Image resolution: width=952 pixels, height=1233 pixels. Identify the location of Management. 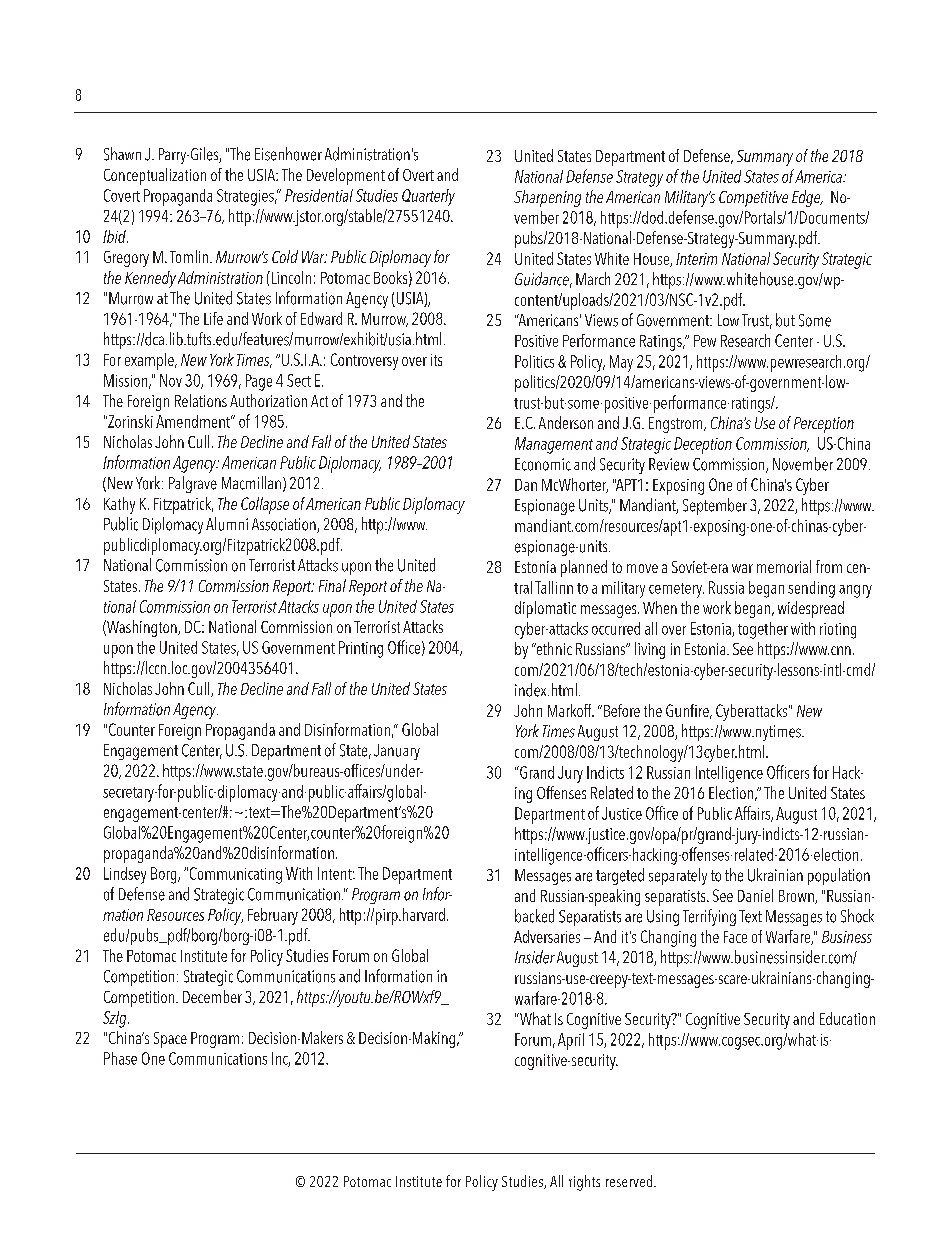
(554, 445).
